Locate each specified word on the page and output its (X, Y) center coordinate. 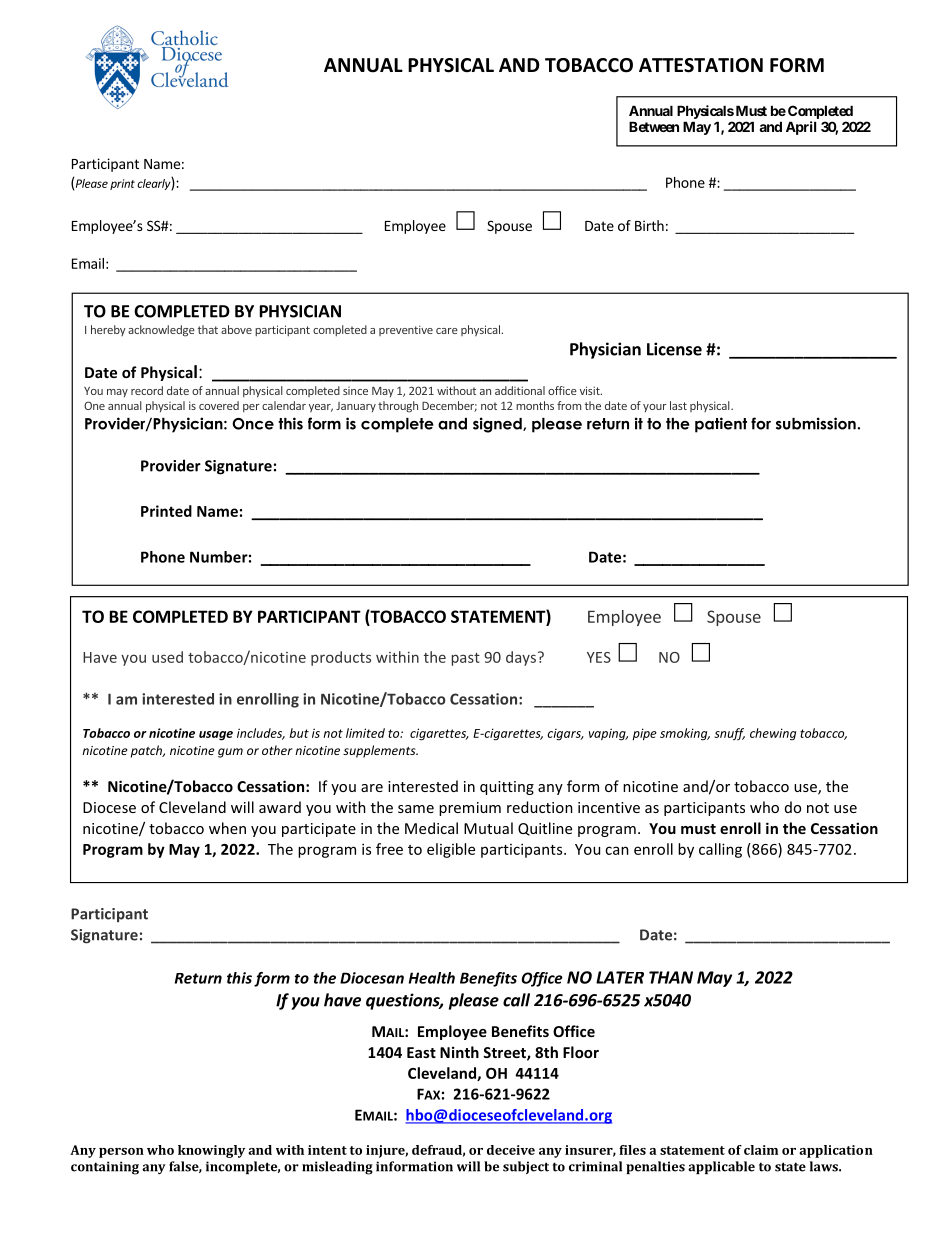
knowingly (211, 1151)
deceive (511, 1150)
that (208, 329)
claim (761, 1150)
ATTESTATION (701, 65)
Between (654, 126)
